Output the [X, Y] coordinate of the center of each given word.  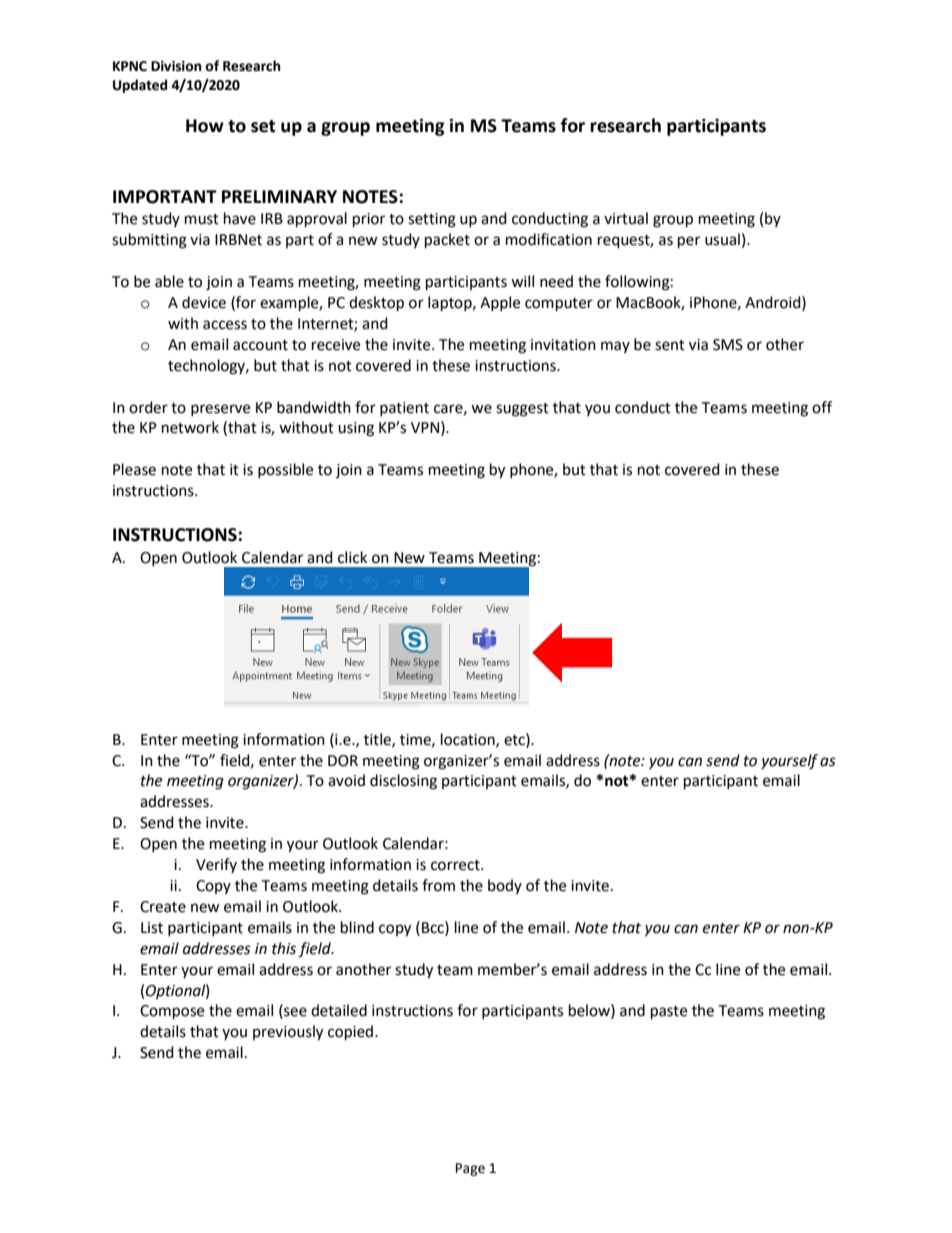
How [205, 126]
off [822, 407]
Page [470, 1169]
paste [669, 1013]
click [352, 557]
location [469, 740]
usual [722, 239]
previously [288, 1033]
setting [432, 220]
